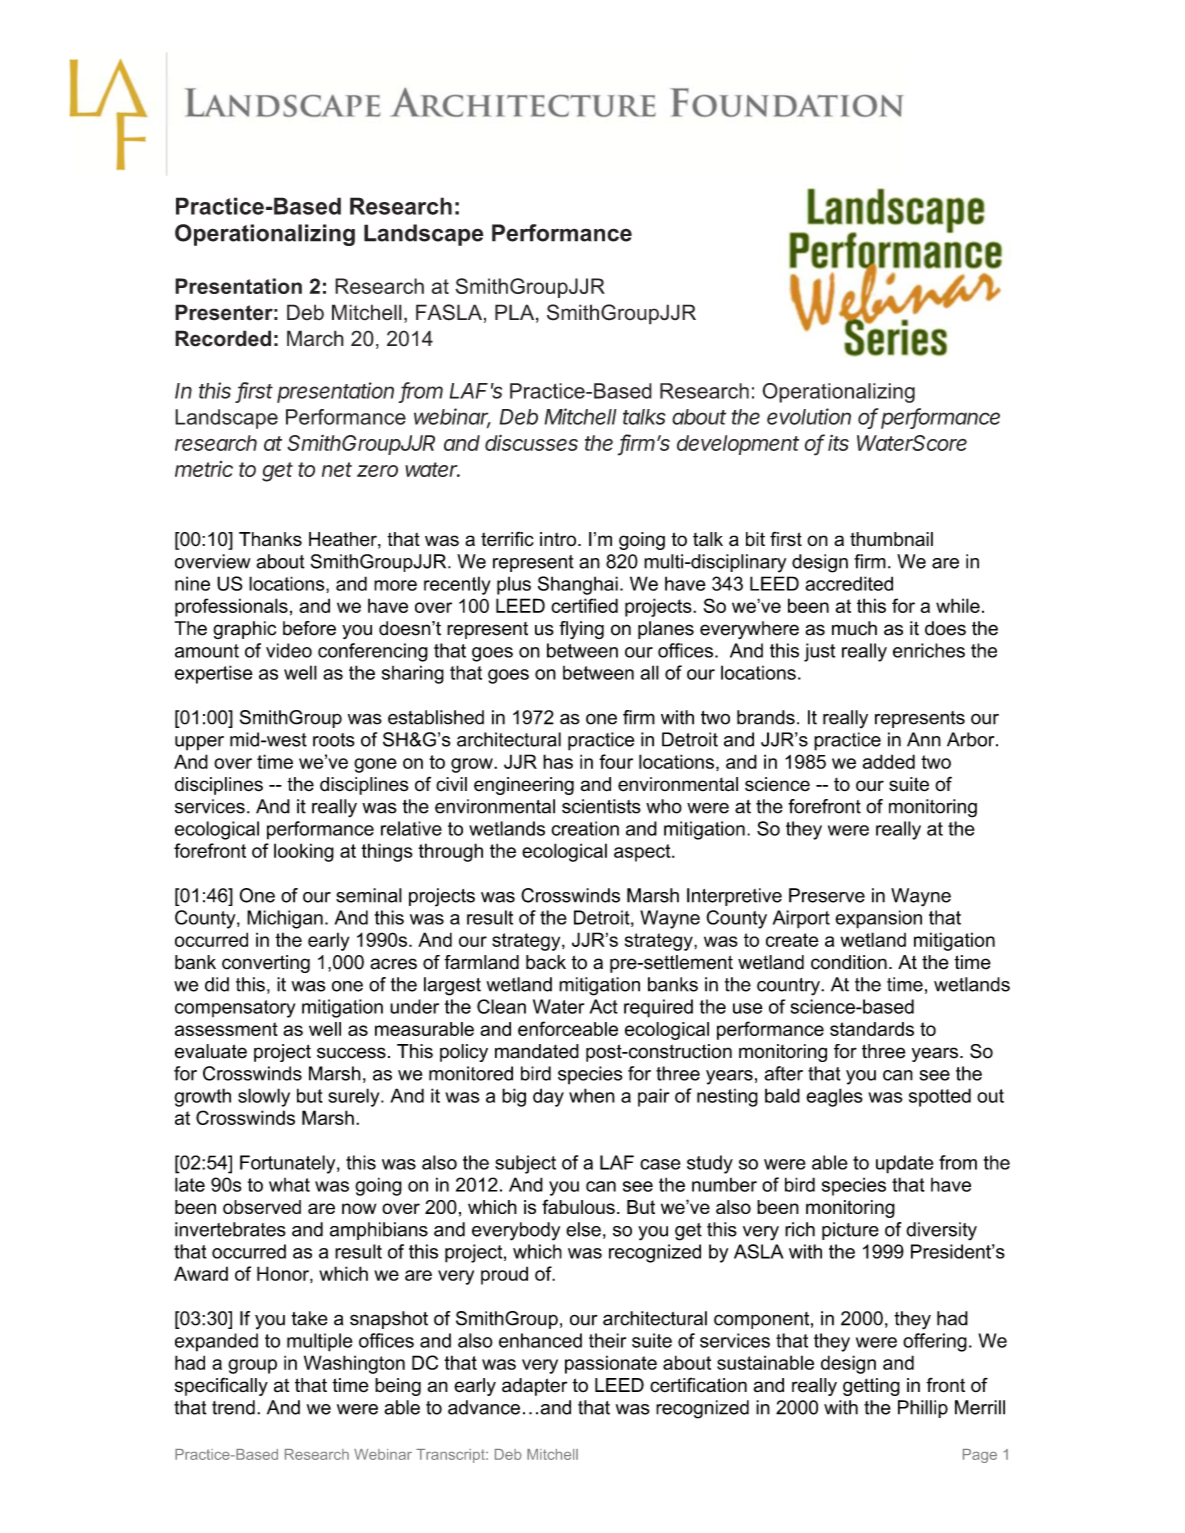 The width and height of the document is (1185, 1533). What do you see at coordinates (923, 1409) in the document?
I see `Phillip` at bounding box center [923, 1409].
